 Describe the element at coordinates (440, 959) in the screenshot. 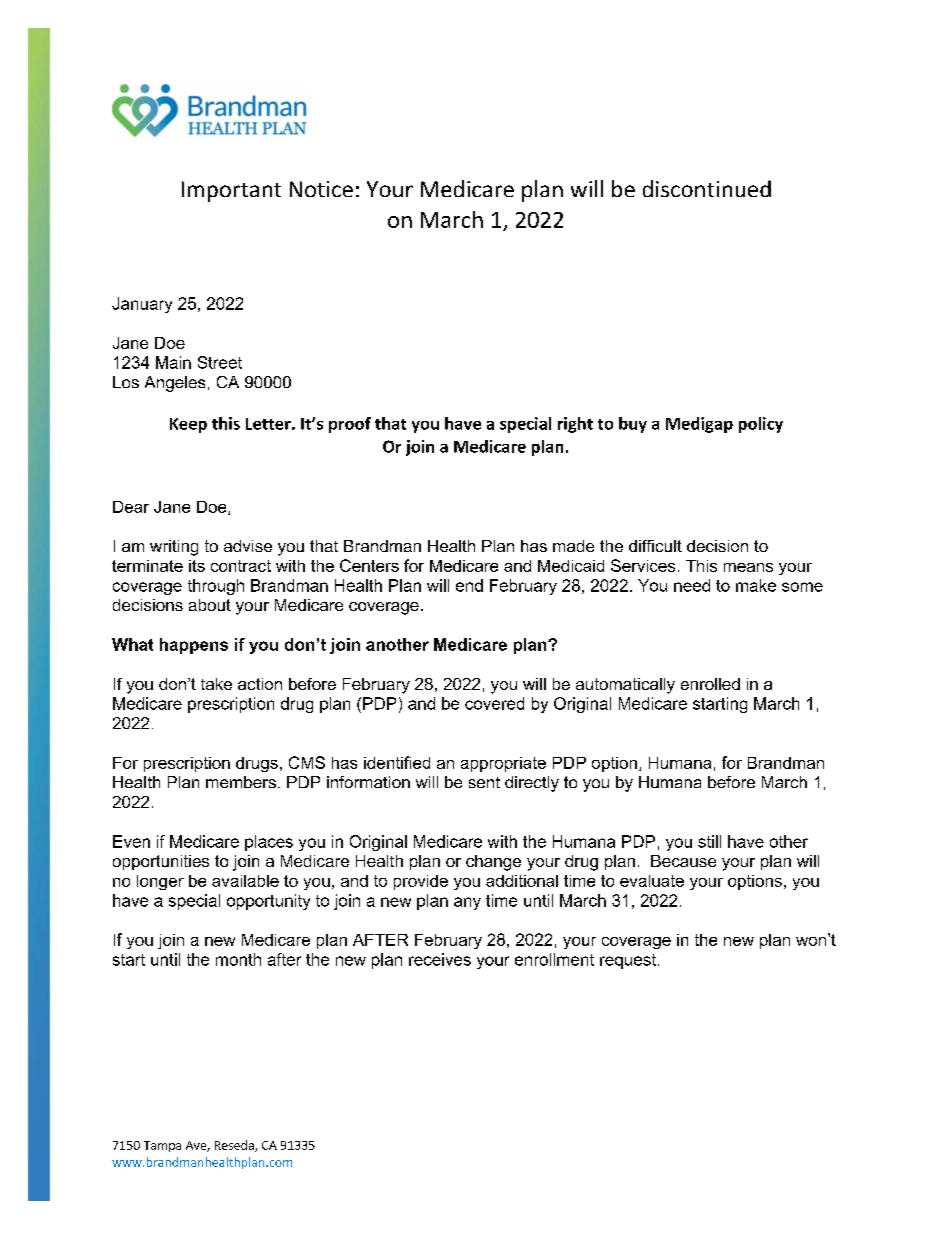

I see `receives` at that location.
